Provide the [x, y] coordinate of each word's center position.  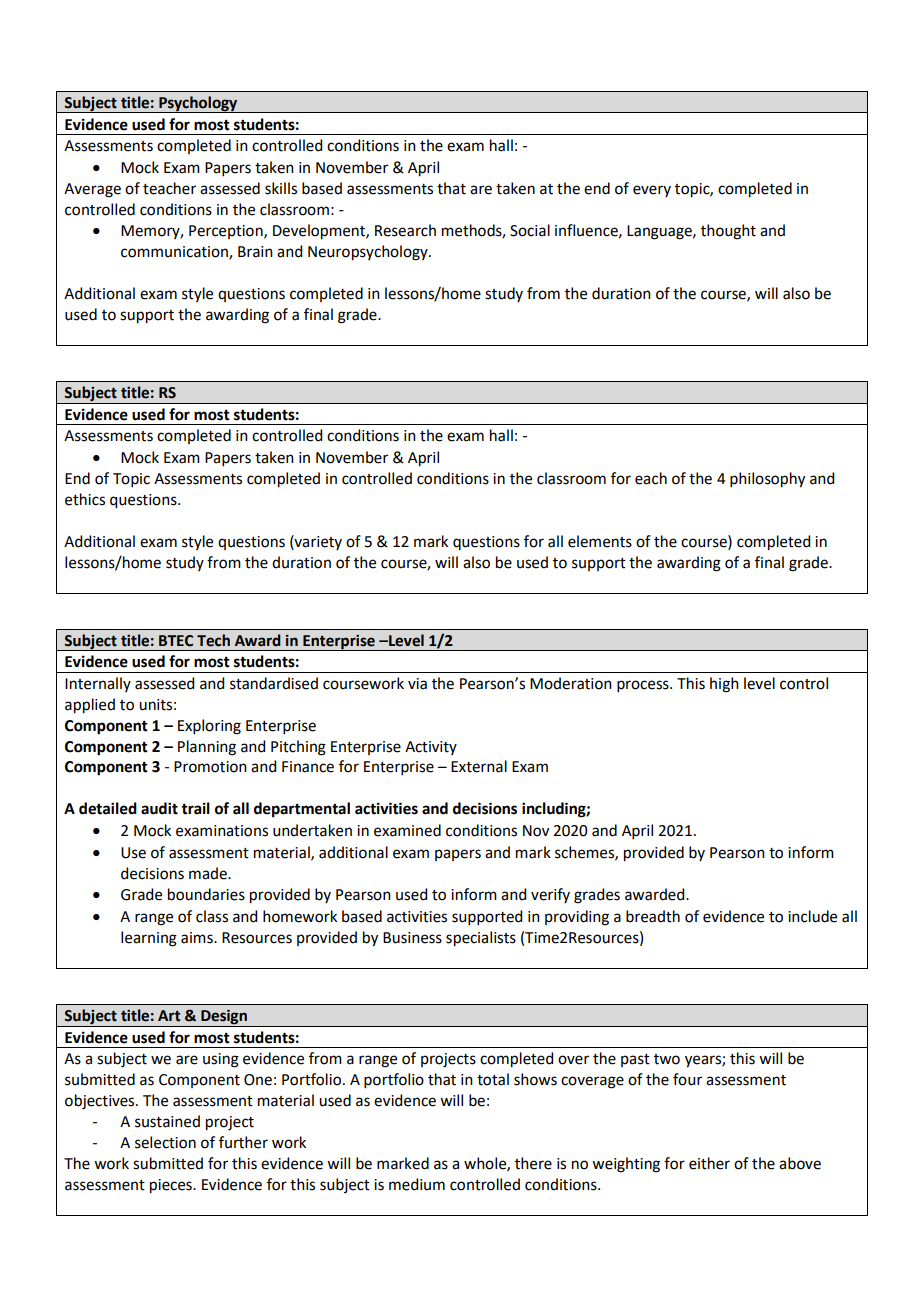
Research [405, 230]
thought [728, 232]
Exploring [209, 727]
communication [175, 253]
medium [417, 1184]
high [724, 685]
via [417, 684]
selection [165, 1142]
